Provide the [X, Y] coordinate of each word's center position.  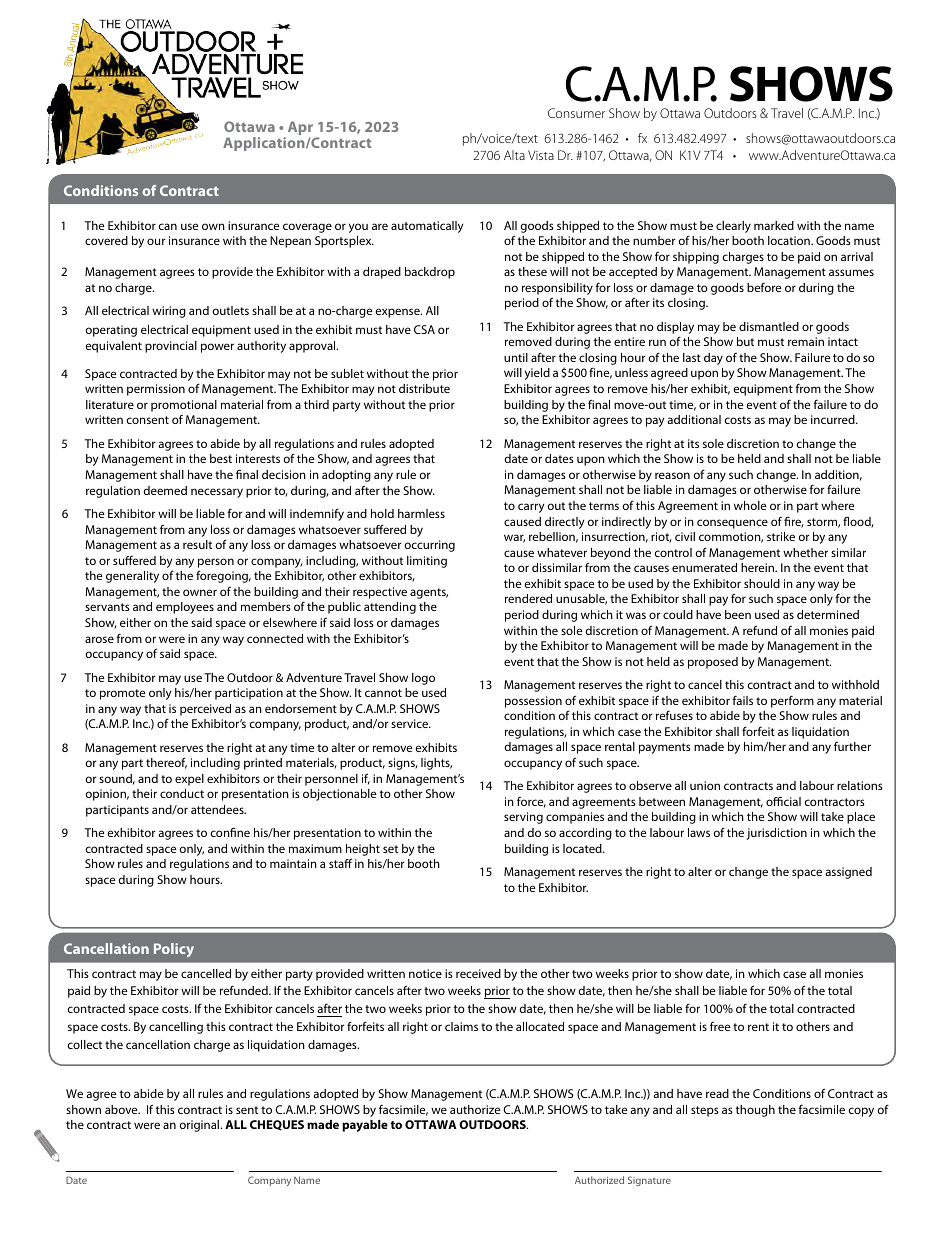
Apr [299, 129]
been [738, 614]
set [390, 849]
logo [423, 679]
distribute [424, 388]
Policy [174, 950]
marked [774, 225]
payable [365, 1126]
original [201, 1126]
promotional [184, 406]
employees [185, 608]
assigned [848, 873]
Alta [514, 155]
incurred [834, 419]
